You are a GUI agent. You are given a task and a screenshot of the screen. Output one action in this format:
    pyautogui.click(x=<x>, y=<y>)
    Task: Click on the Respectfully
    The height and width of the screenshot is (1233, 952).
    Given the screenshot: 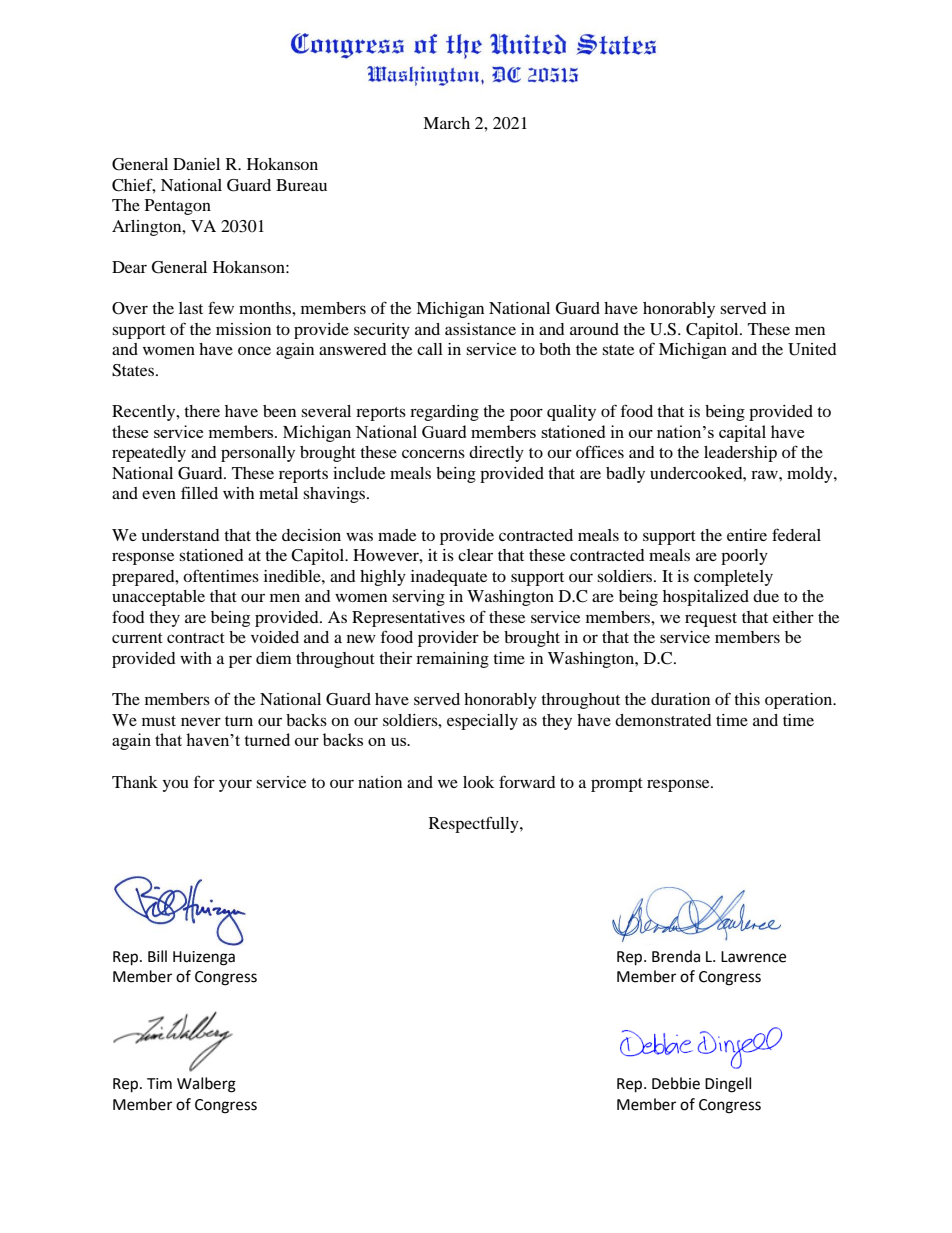 What is the action you would take?
    pyautogui.click(x=475, y=824)
